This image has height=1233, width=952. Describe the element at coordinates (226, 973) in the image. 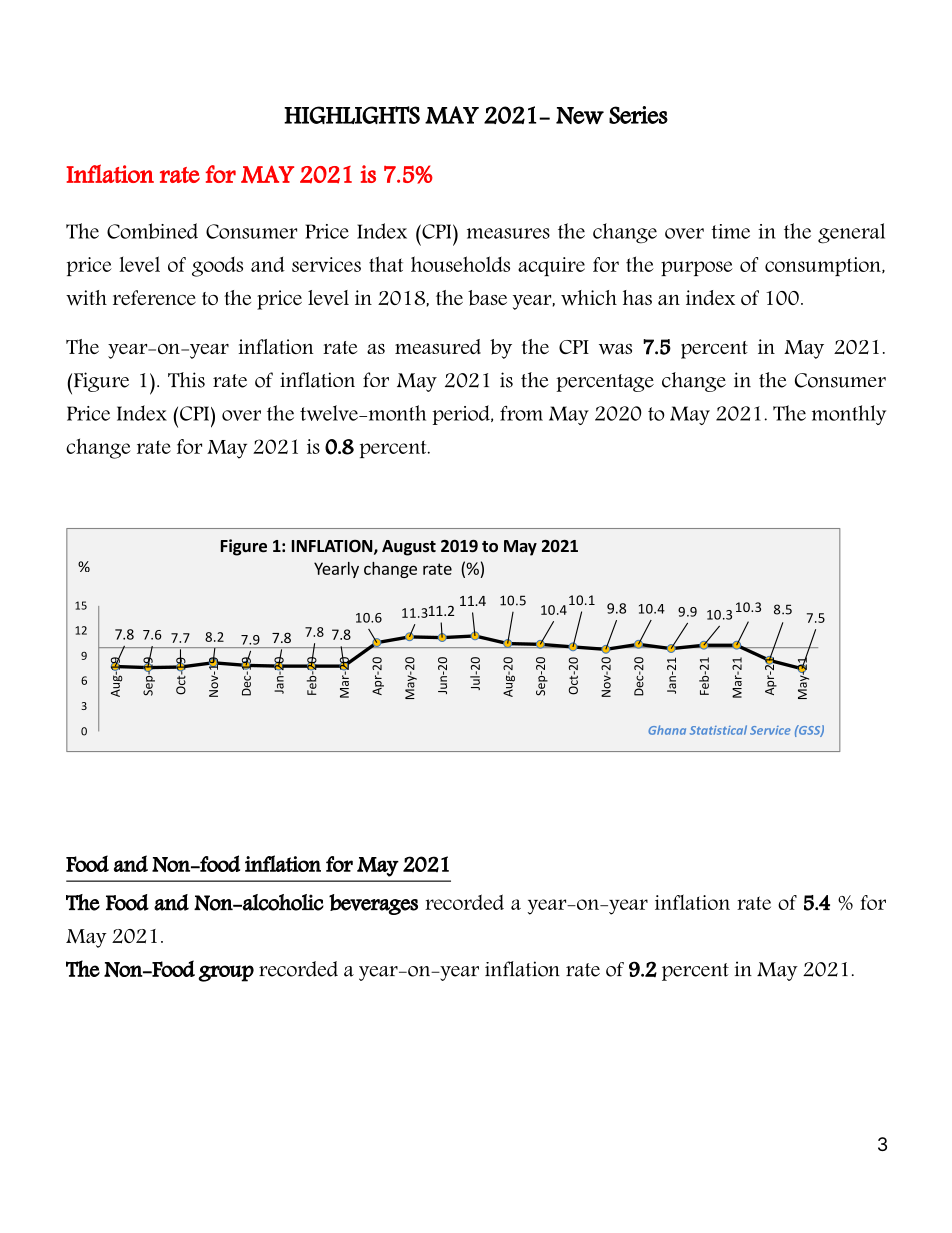

I see `group` at that location.
